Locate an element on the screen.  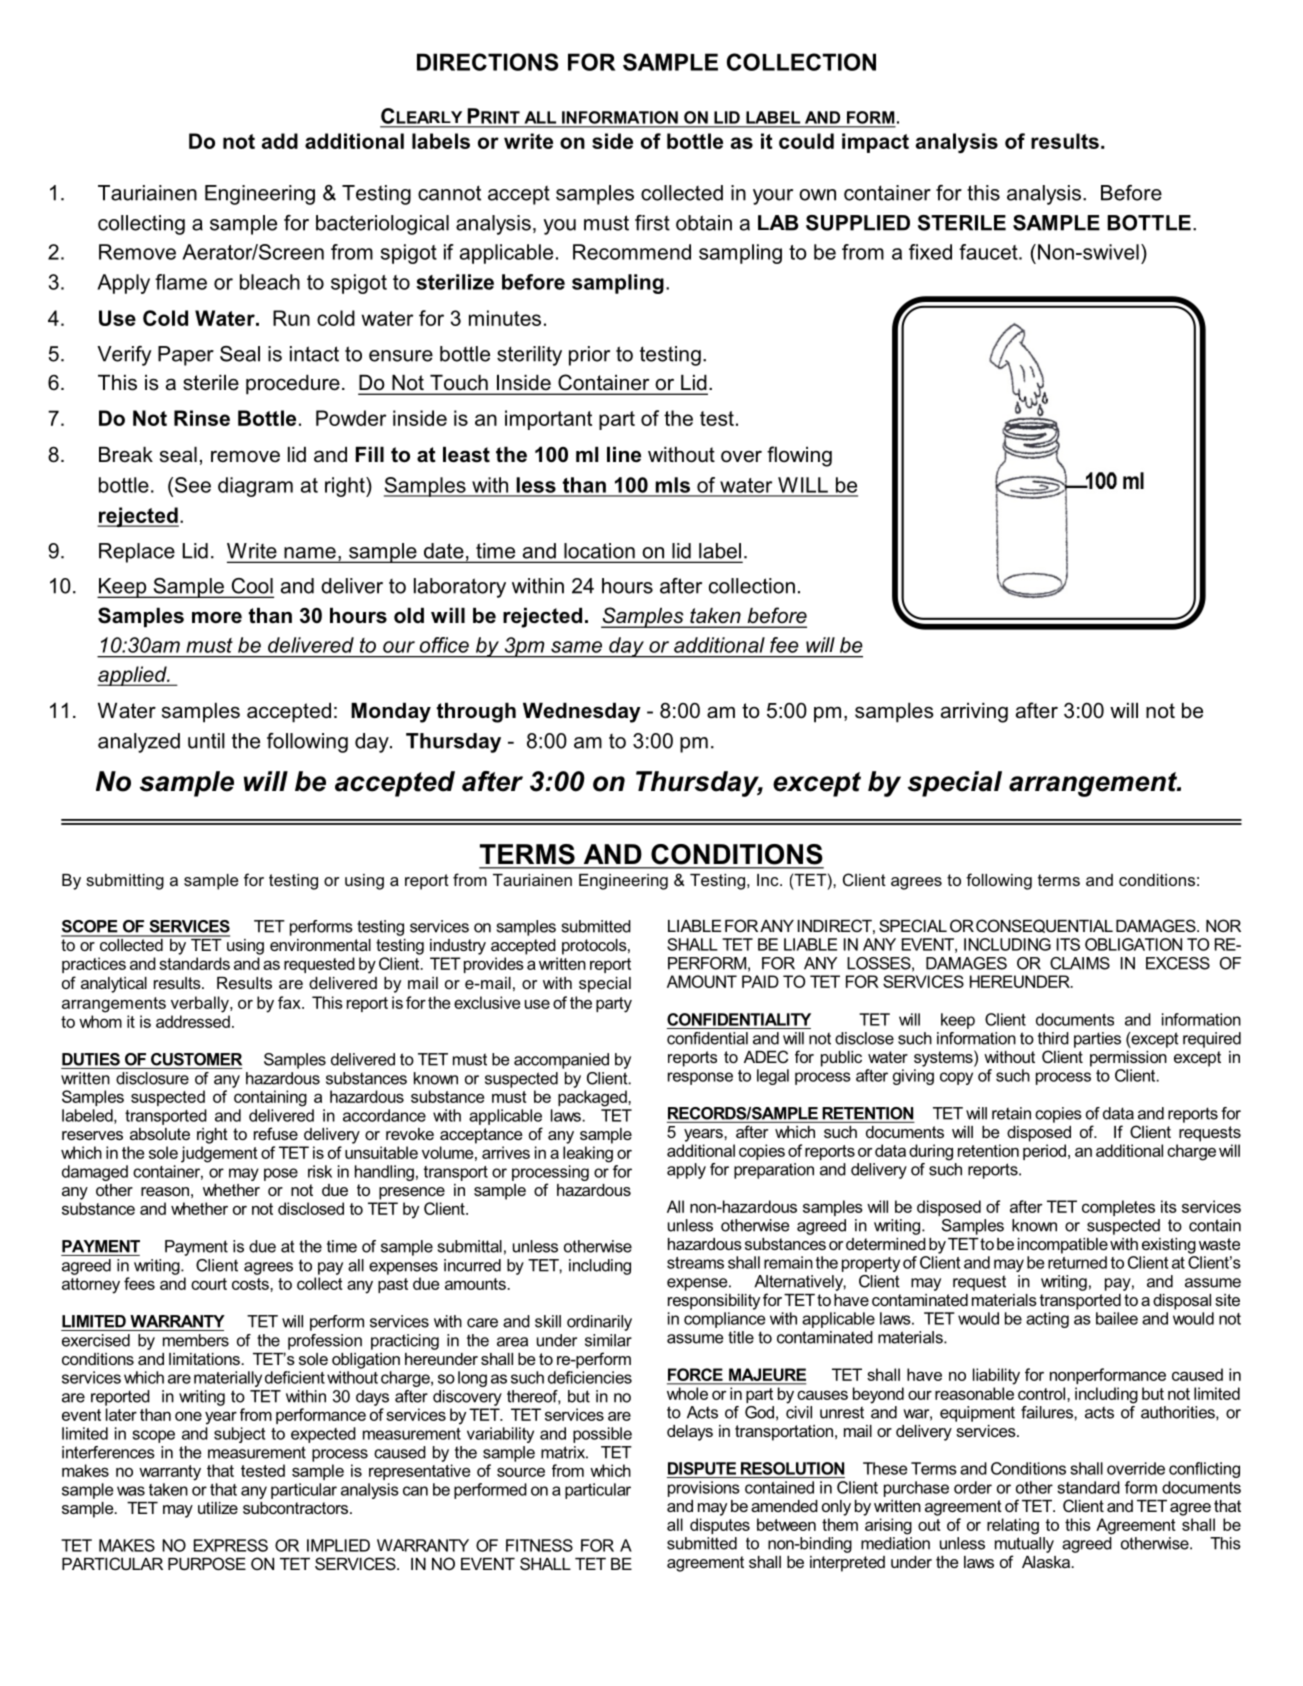
impact is located at coordinates (875, 143).
